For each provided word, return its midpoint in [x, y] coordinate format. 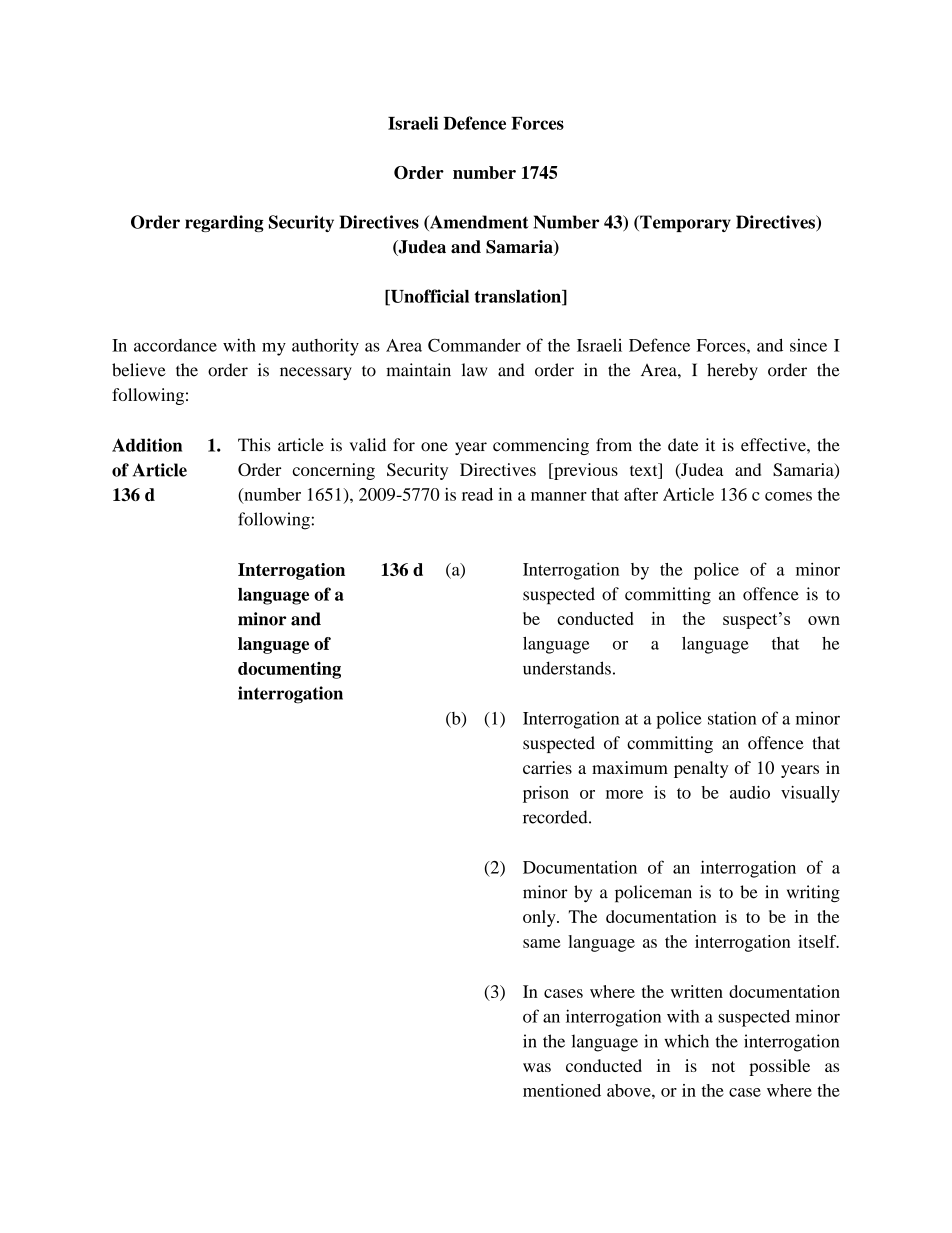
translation [518, 297]
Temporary [684, 223]
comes [788, 496]
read [477, 494]
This [254, 445]
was [537, 1067]
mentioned [562, 1090]
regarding [224, 223]
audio [750, 792]
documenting [289, 670]
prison [546, 794]
